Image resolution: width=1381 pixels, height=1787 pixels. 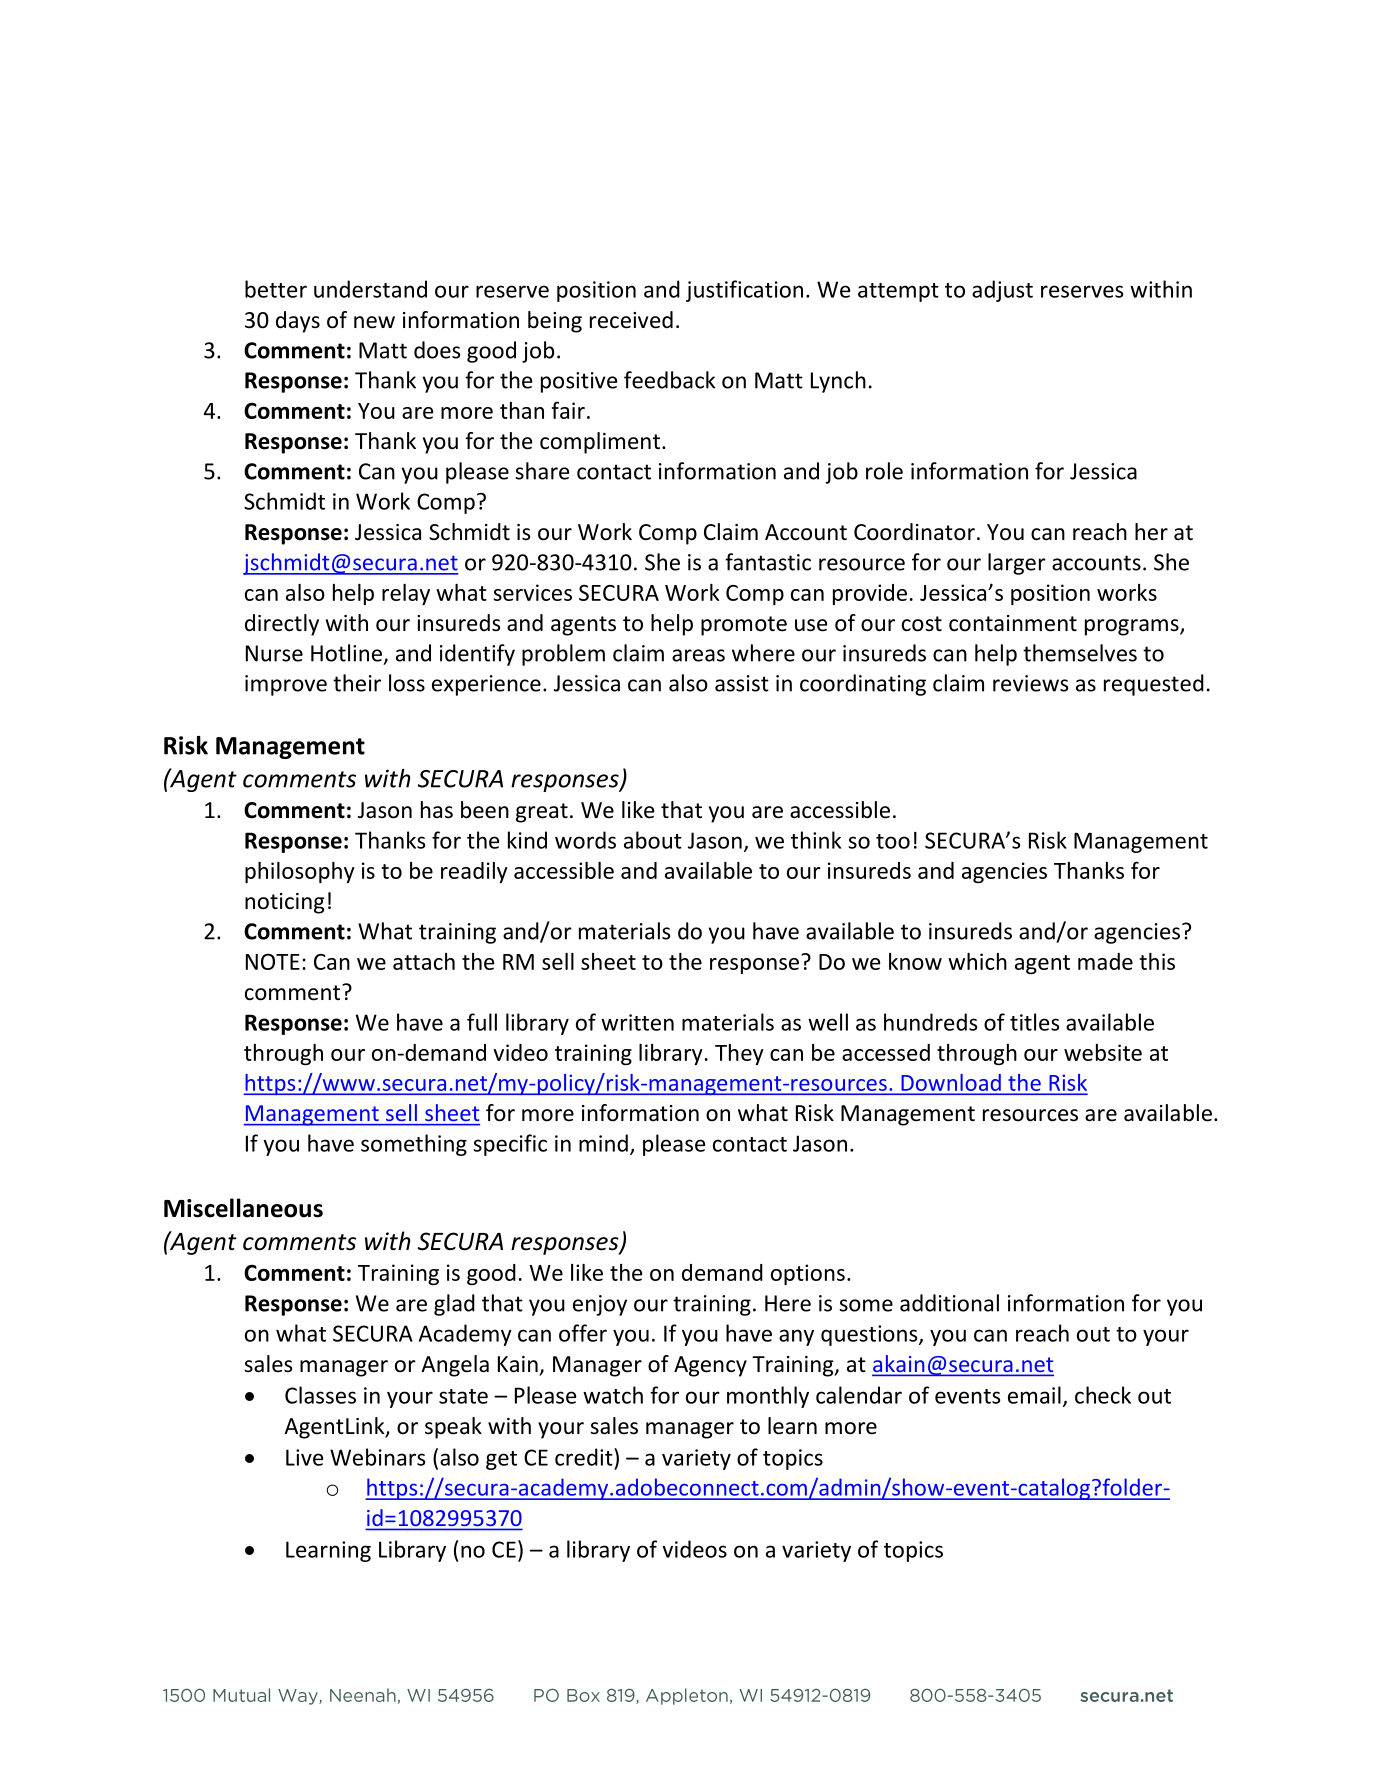 I want to click on titles, so click(x=1035, y=1022).
